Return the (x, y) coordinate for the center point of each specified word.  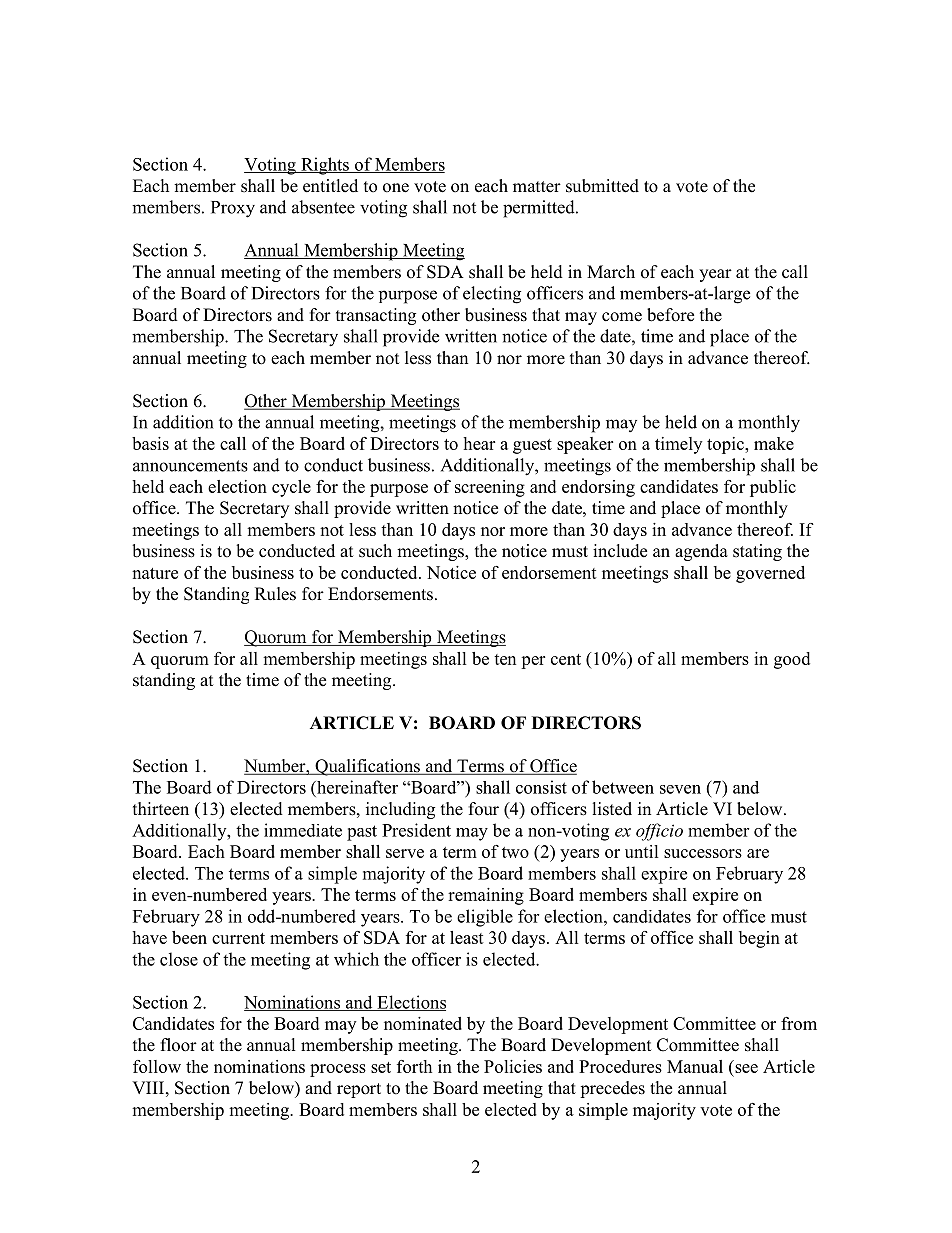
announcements (190, 466)
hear (479, 443)
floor (179, 1045)
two (515, 852)
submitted (602, 186)
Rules (275, 594)
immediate (303, 830)
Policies (513, 1066)
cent (566, 659)
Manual (695, 1066)
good (792, 660)
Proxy (233, 209)
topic (726, 445)
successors (703, 853)
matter (537, 187)
